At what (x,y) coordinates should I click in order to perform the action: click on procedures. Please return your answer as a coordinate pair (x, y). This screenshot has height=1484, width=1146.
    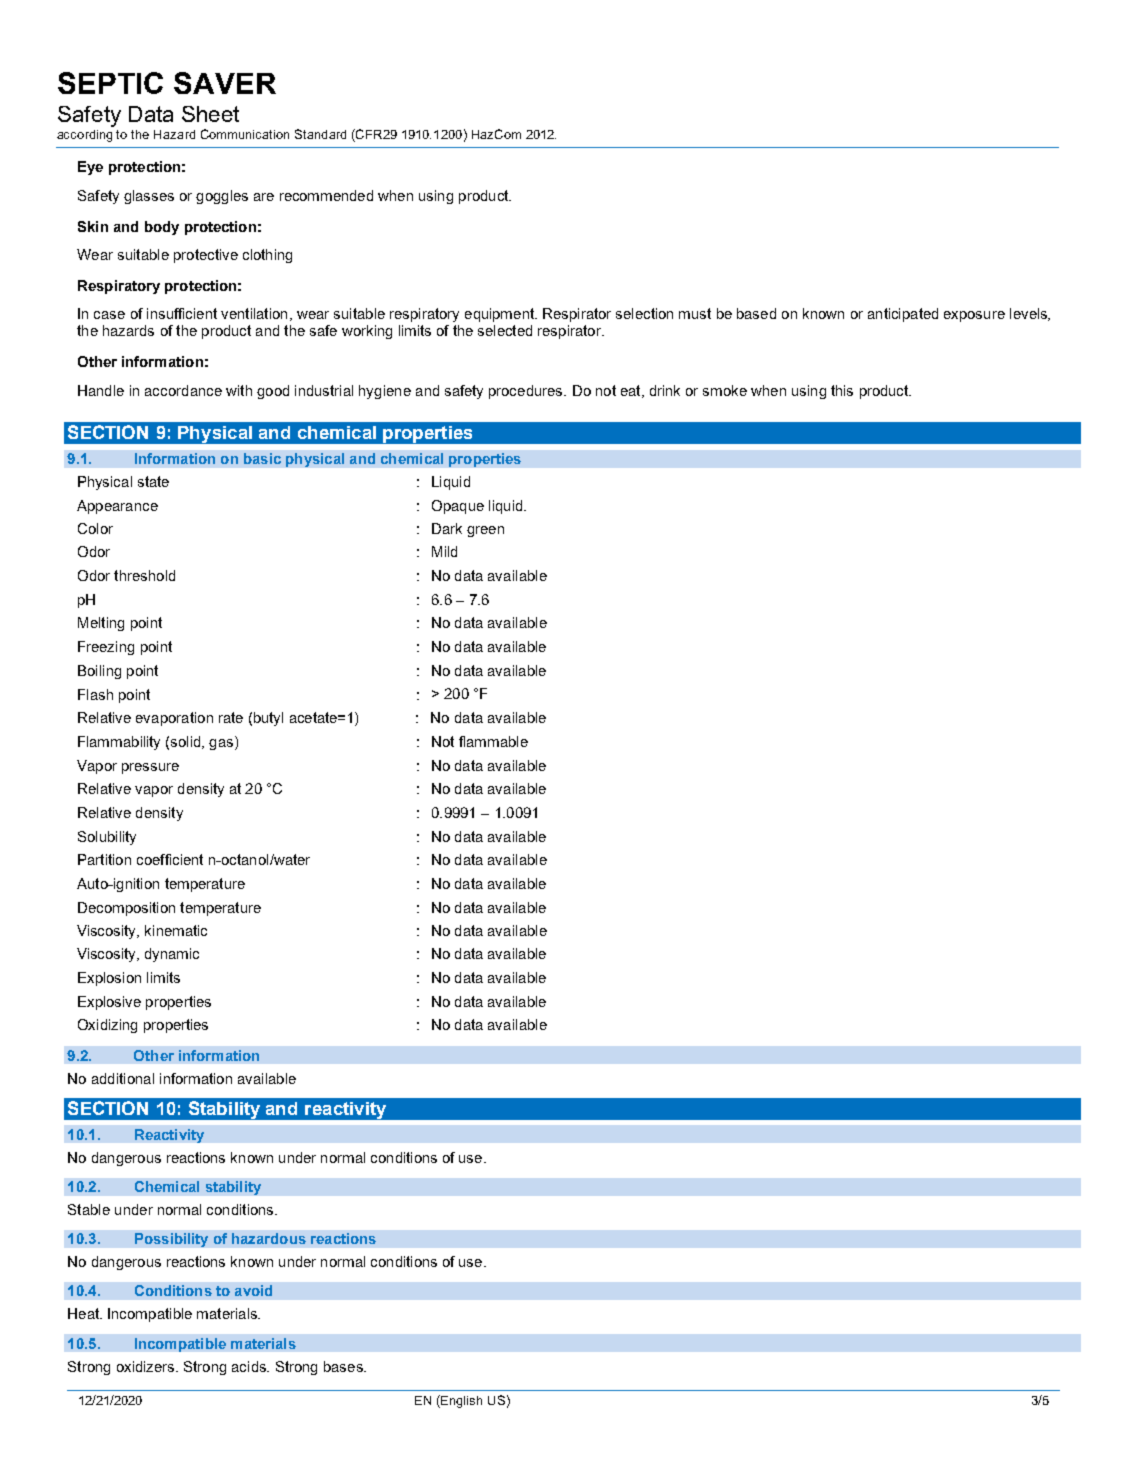
    Looking at the image, I should click on (527, 392).
